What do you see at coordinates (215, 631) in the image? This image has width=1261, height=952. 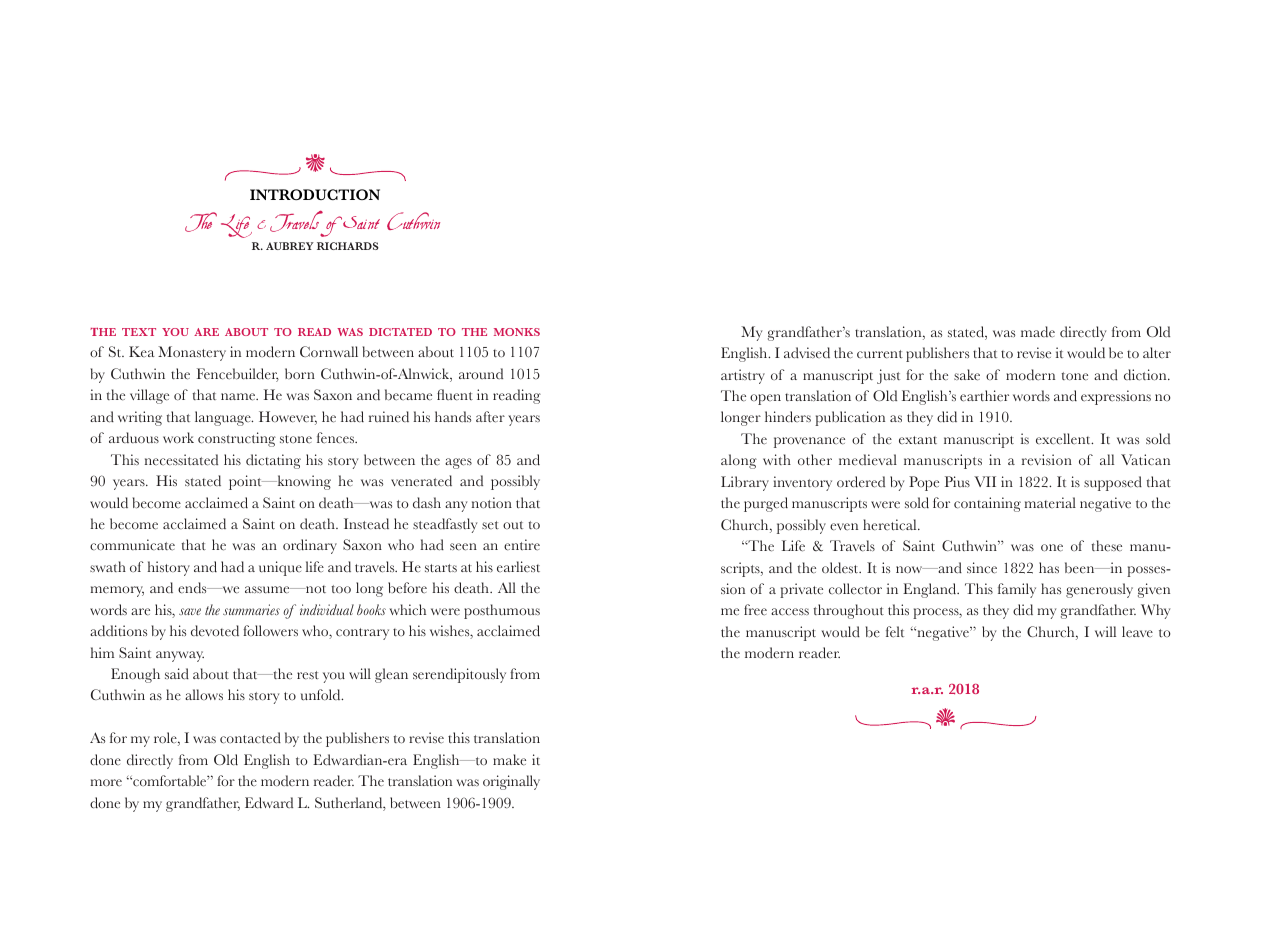 I see `devoted` at bounding box center [215, 631].
